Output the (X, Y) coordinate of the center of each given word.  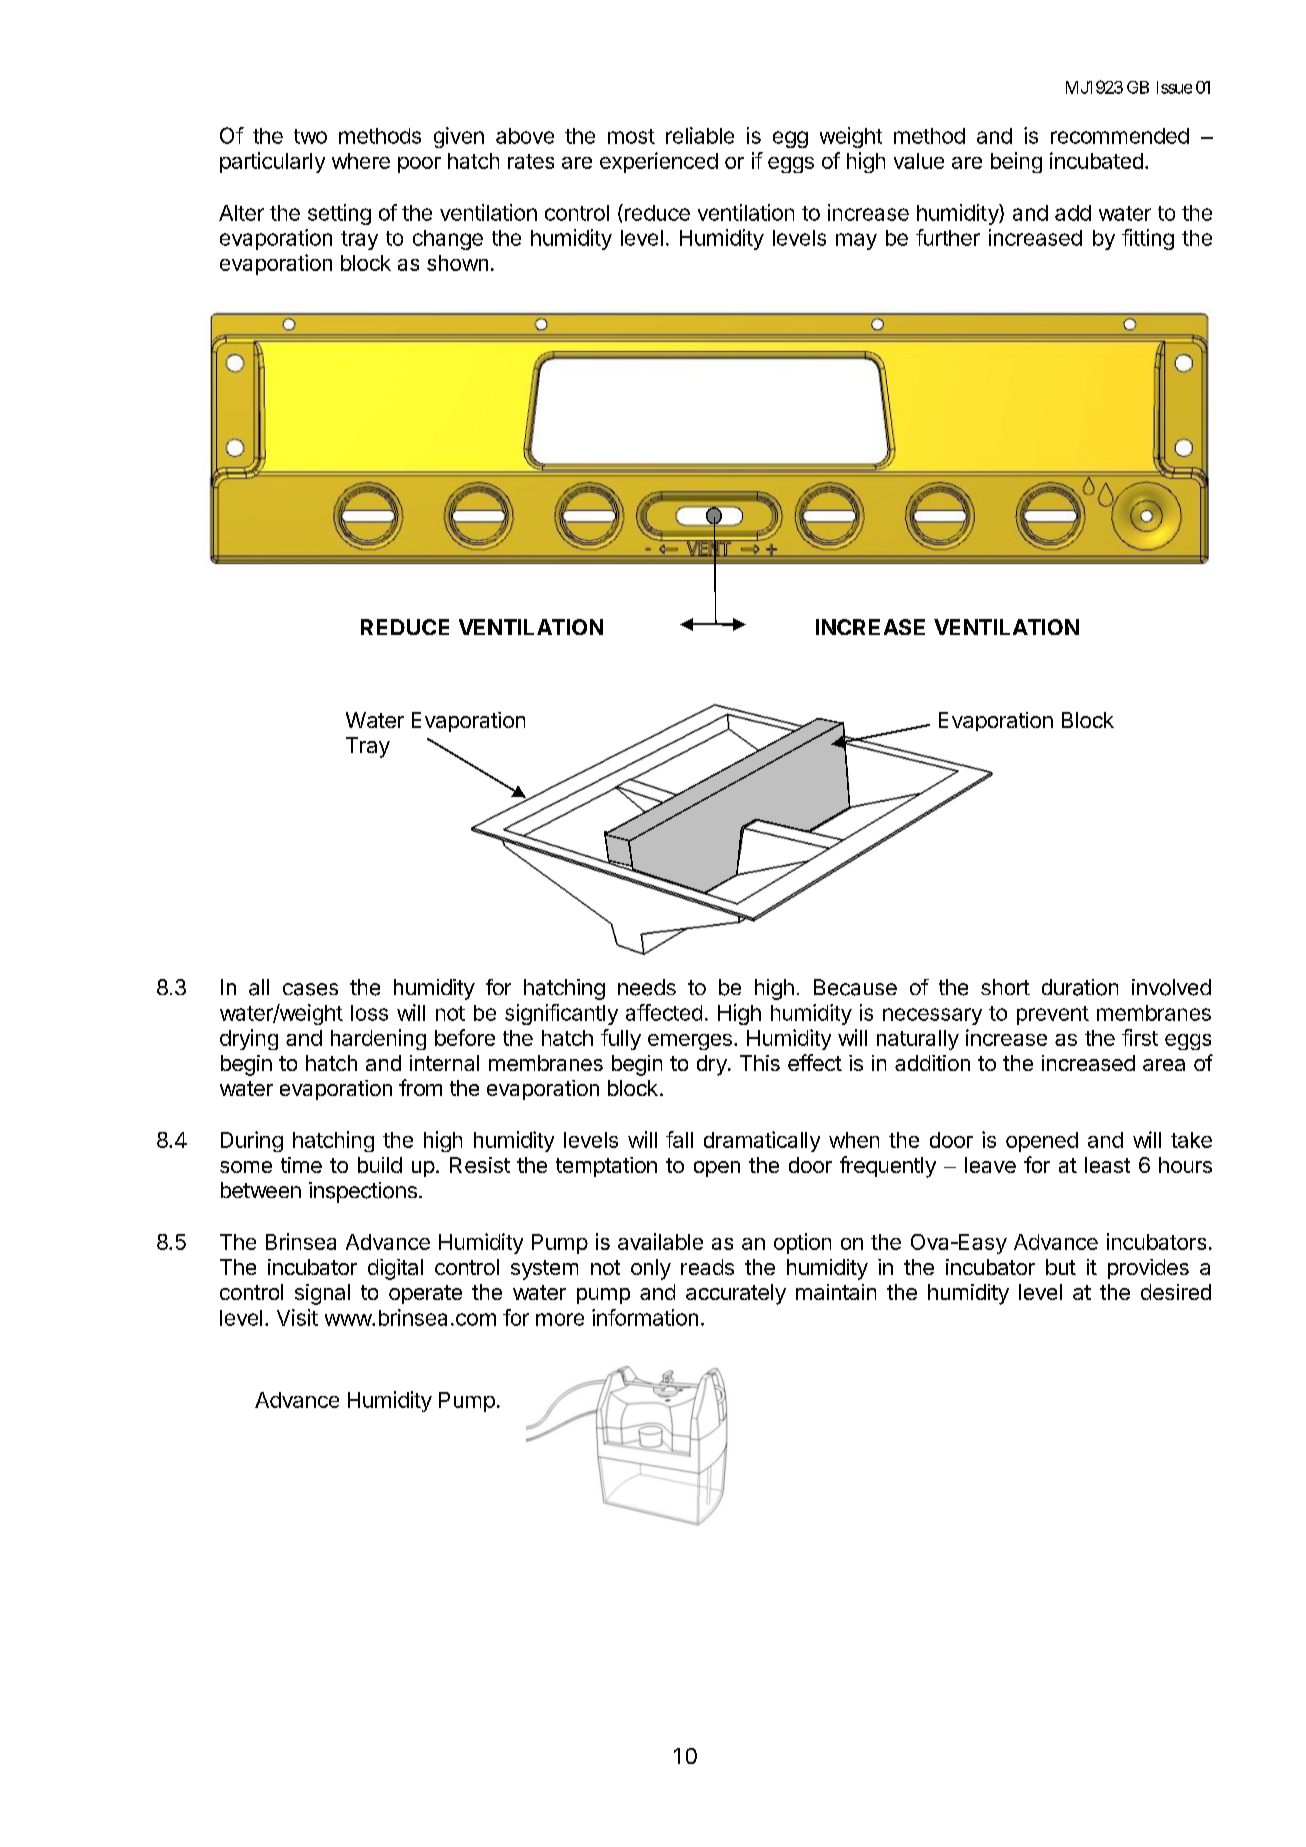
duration (1080, 987)
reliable (700, 135)
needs (647, 987)
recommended (1120, 136)
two (310, 136)
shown (457, 263)
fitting (1148, 239)
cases (310, 989)
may (856, 241)
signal (322, 1294)
